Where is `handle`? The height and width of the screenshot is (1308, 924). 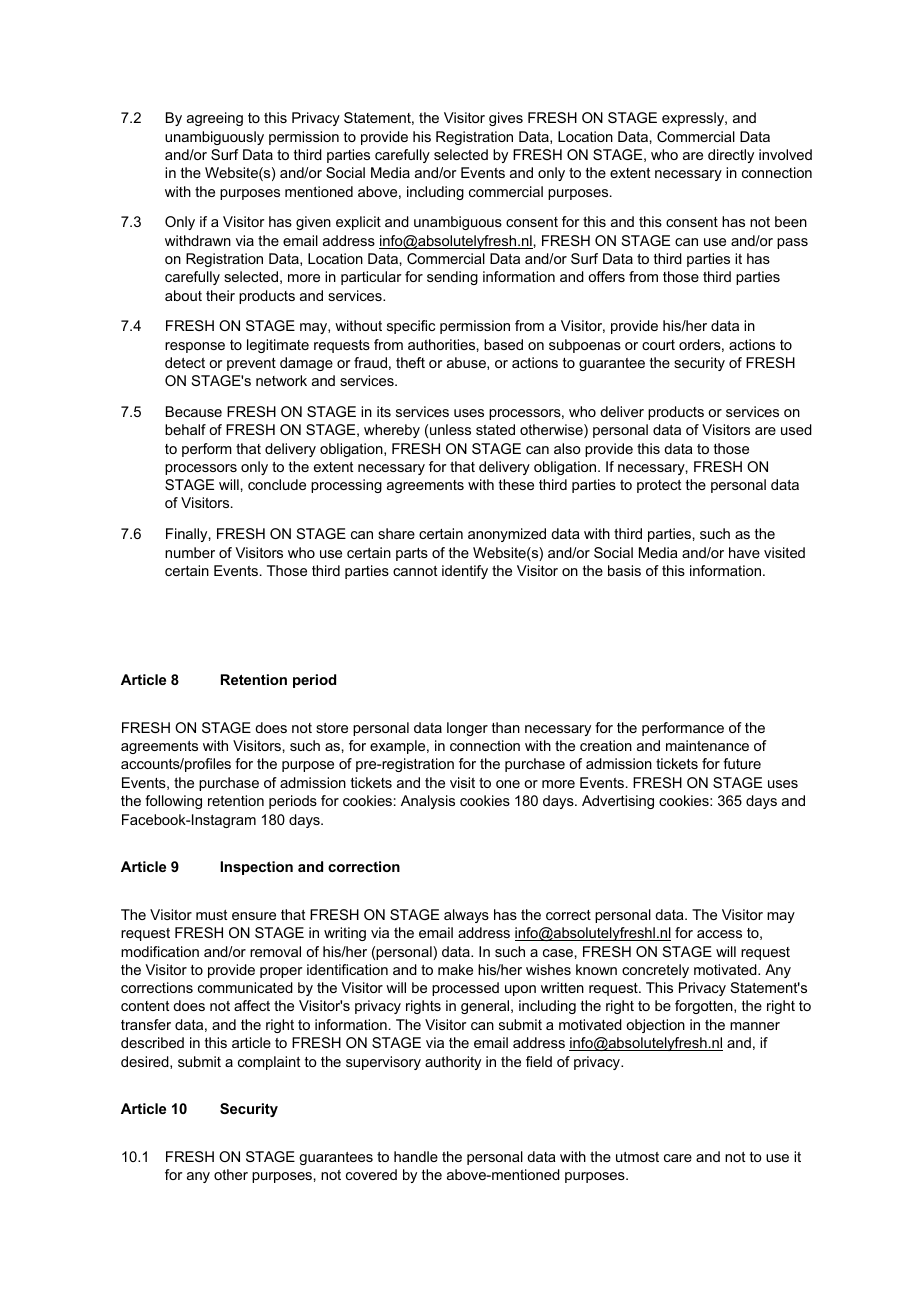
handle is located at coordinates (416, 1156).
